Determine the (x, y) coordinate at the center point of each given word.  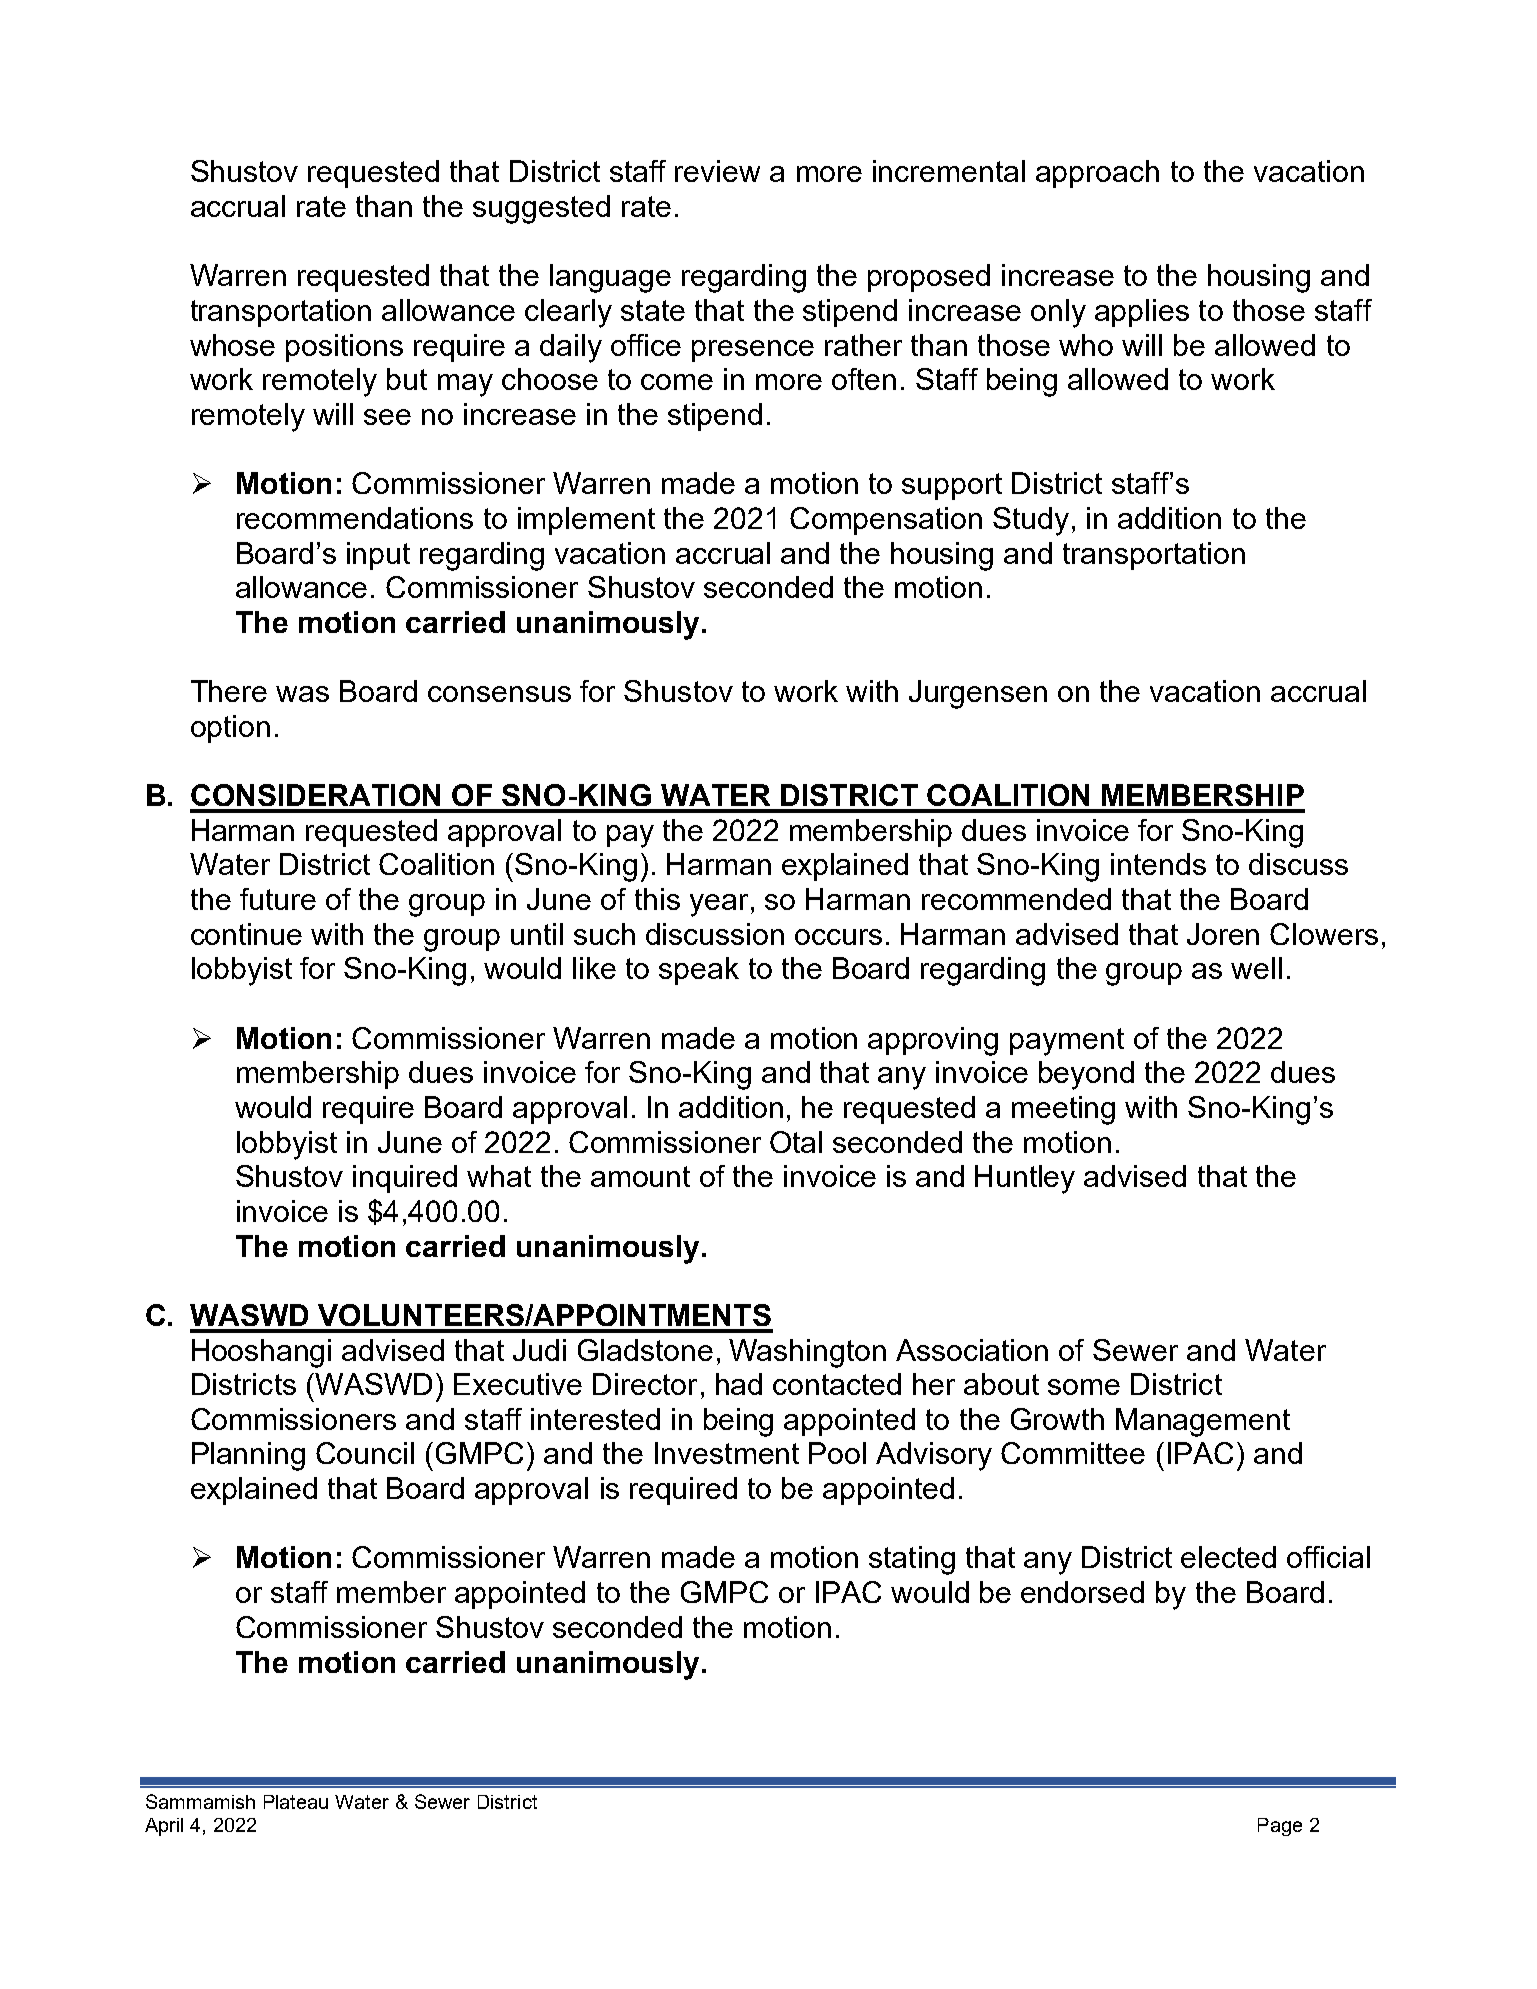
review (717, 171)
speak (699, 971)
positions (344, 348)
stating (912, 1560)
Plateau (296, 1802)
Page (1280, 1827)
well (1256, 968)
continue (246, 934)
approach (1097, 174)
